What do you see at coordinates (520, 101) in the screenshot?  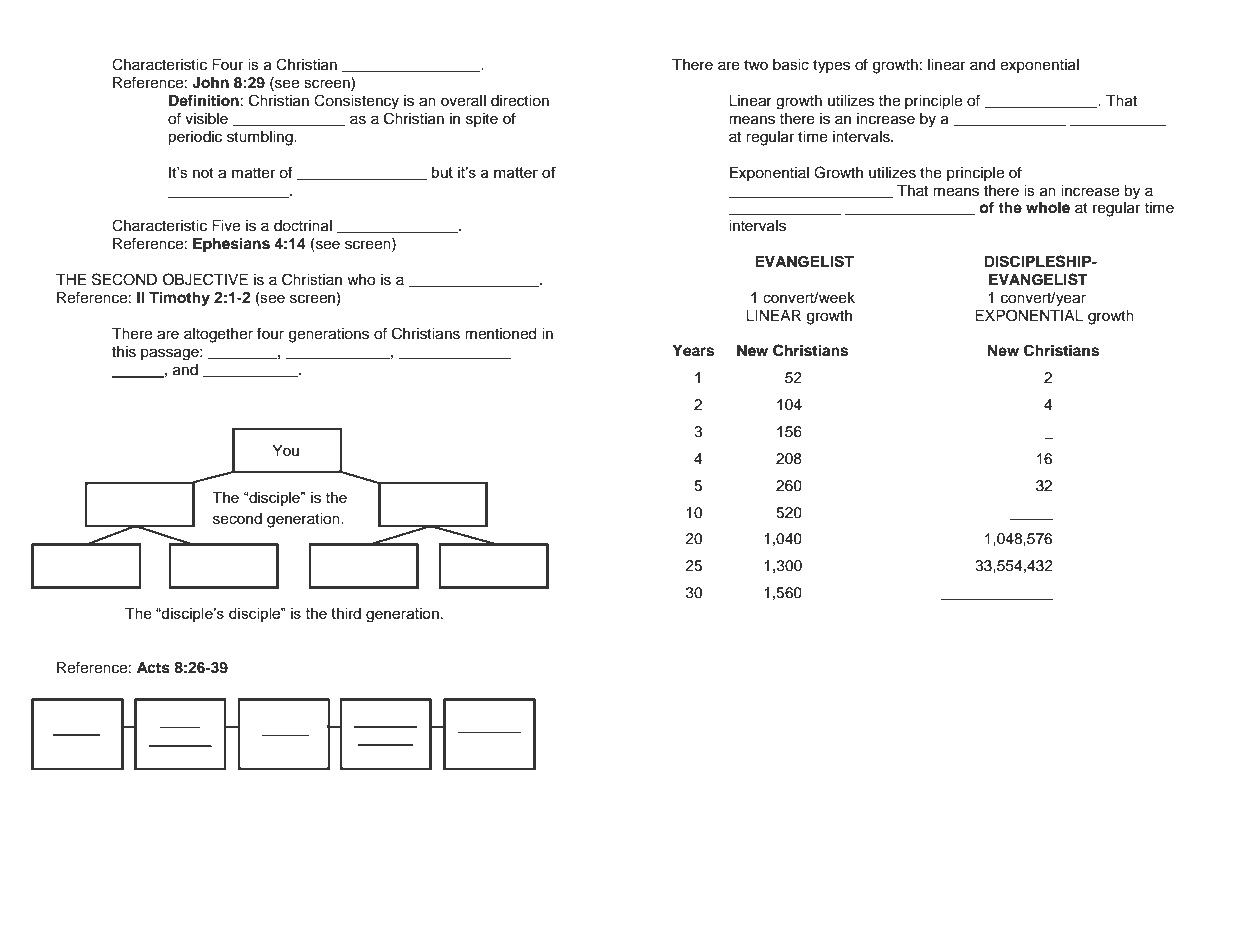 I see `direction` at bounding box center [520, 101].
